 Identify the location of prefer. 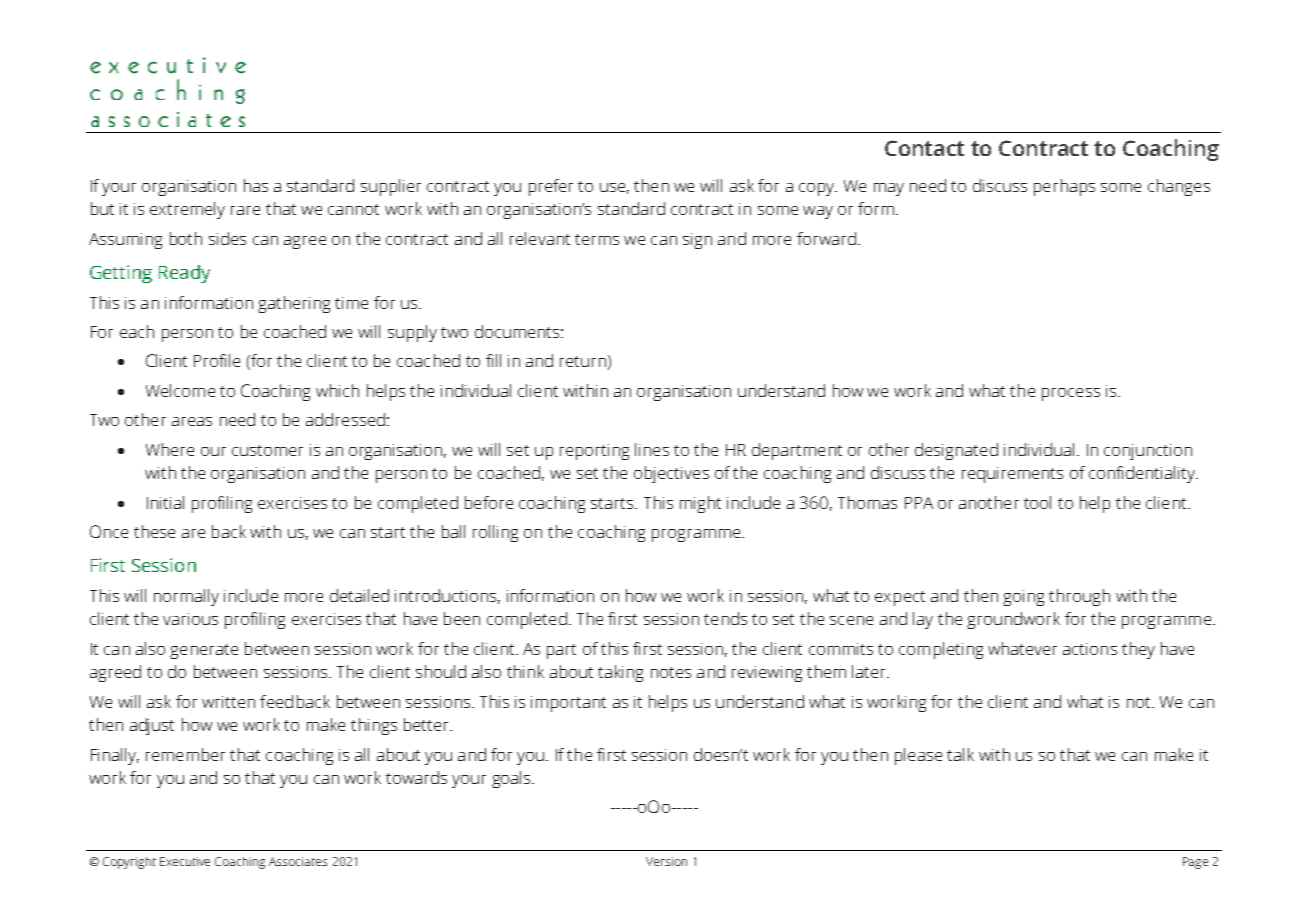
(551, 187).
